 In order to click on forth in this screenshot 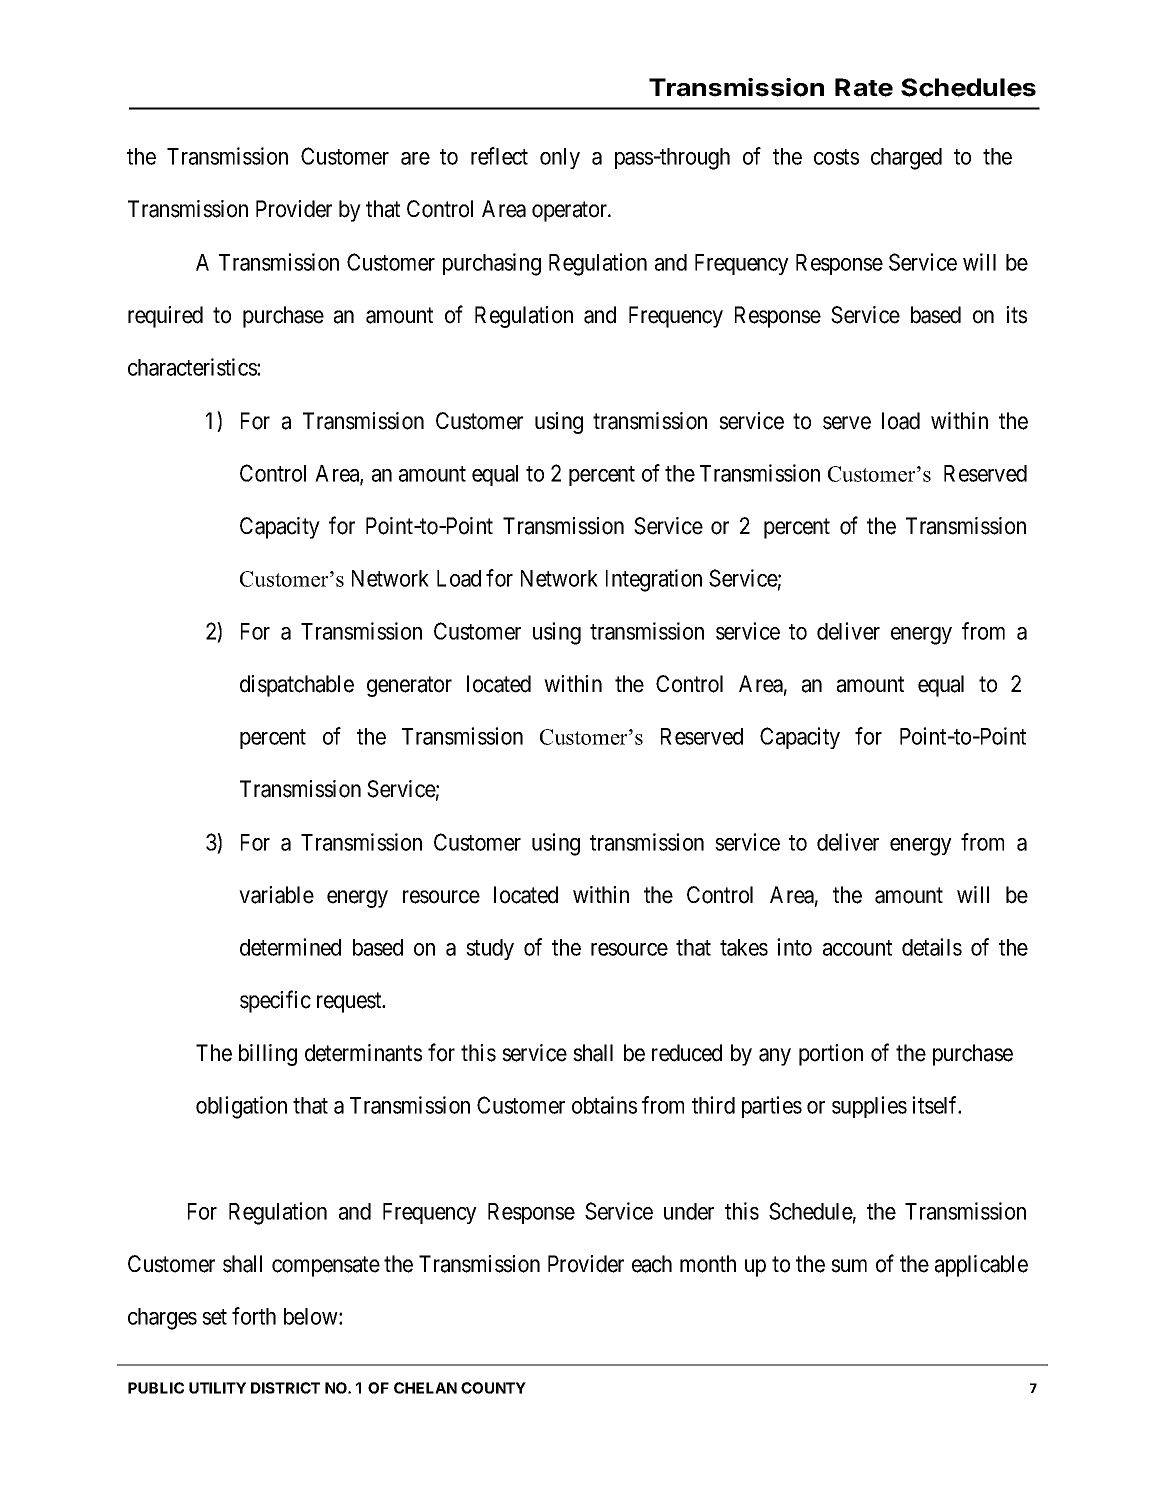, I will do `click(254, 1316)`.
